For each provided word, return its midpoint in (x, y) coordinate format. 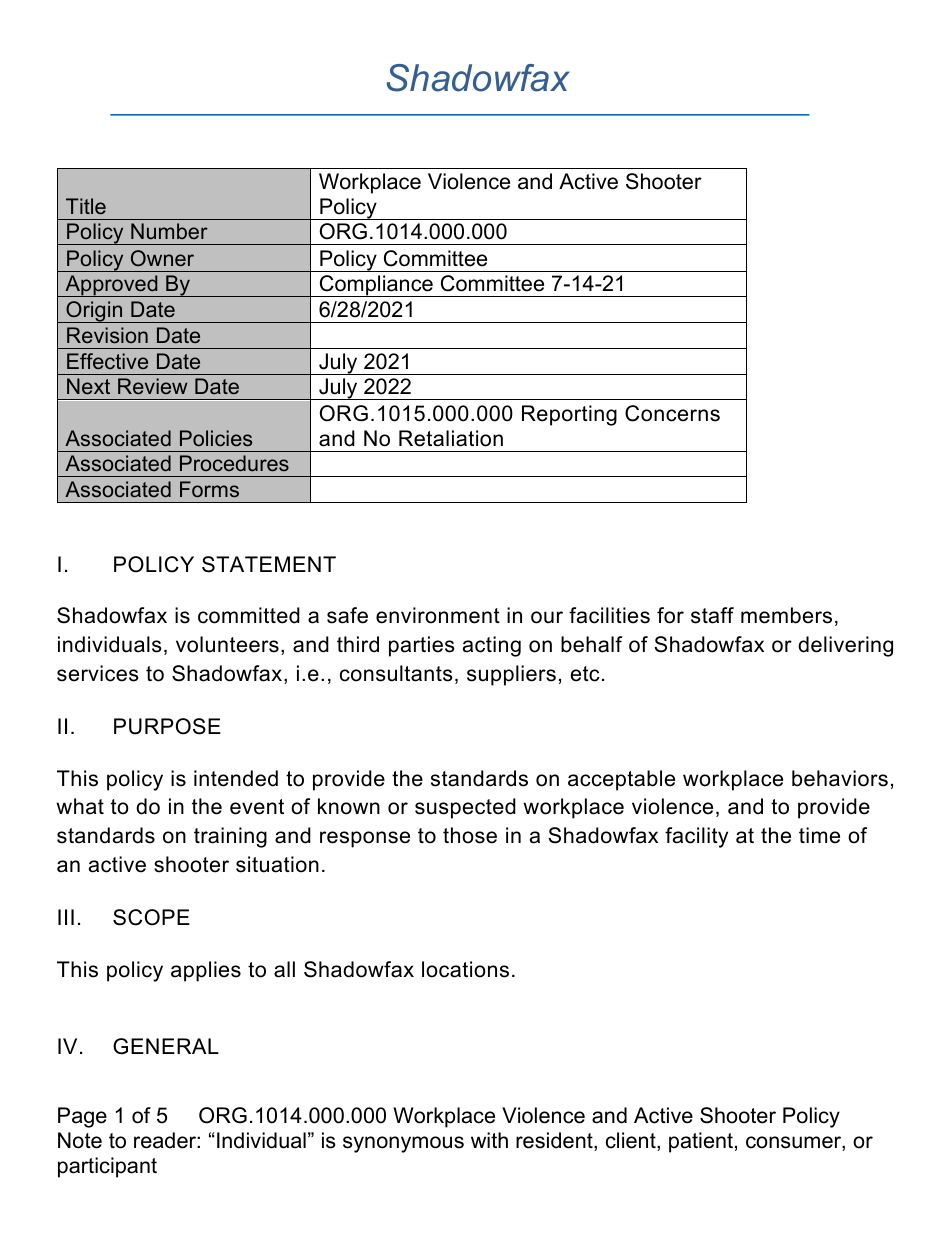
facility (696, 837)
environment (438, 615)
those (470, 835)
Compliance (376, 286)
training (230, 837)
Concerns (672, 413)
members (786, 615)
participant (107, 1167)
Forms (209, 489)
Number (169, 231)
